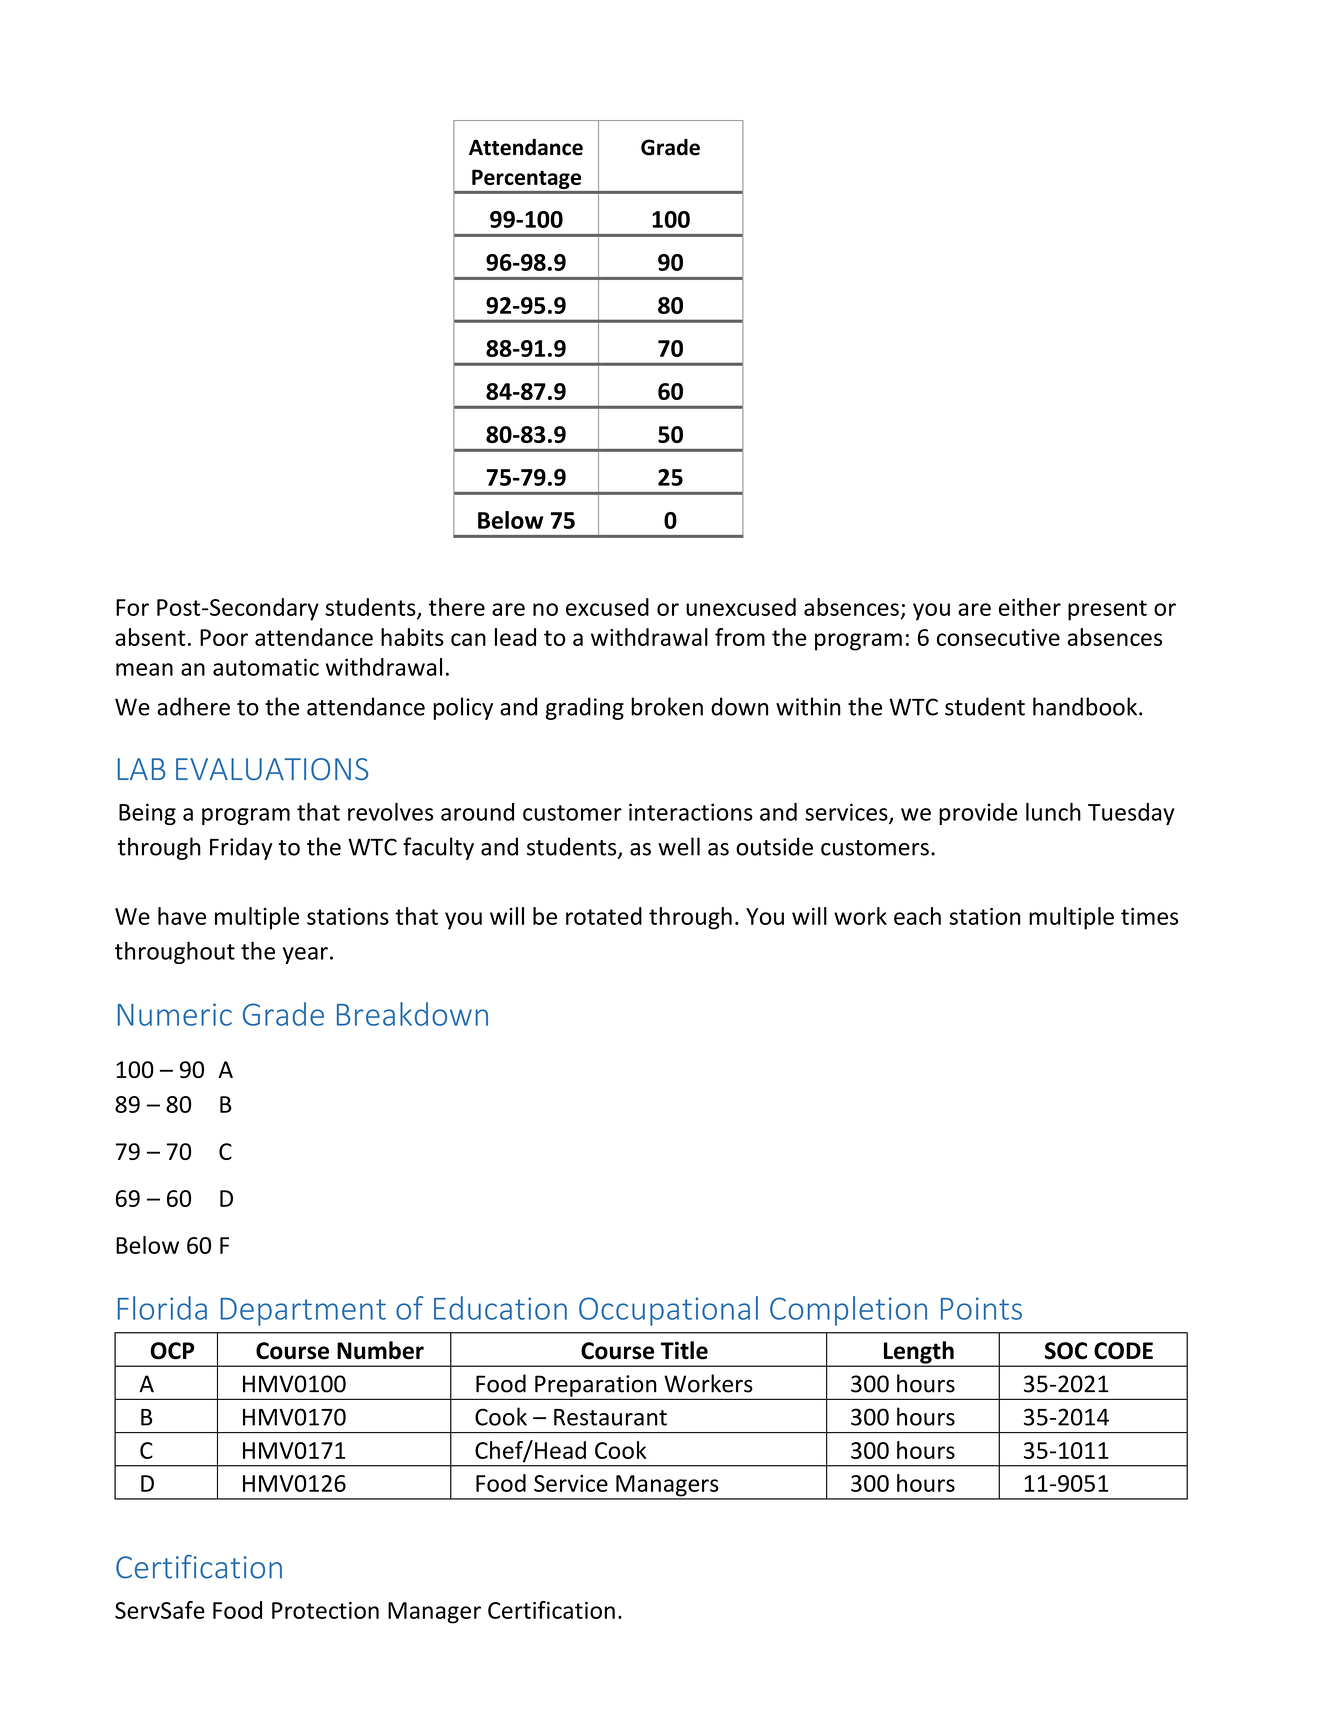  I want to click on Numeric, so click(175, 1014).
